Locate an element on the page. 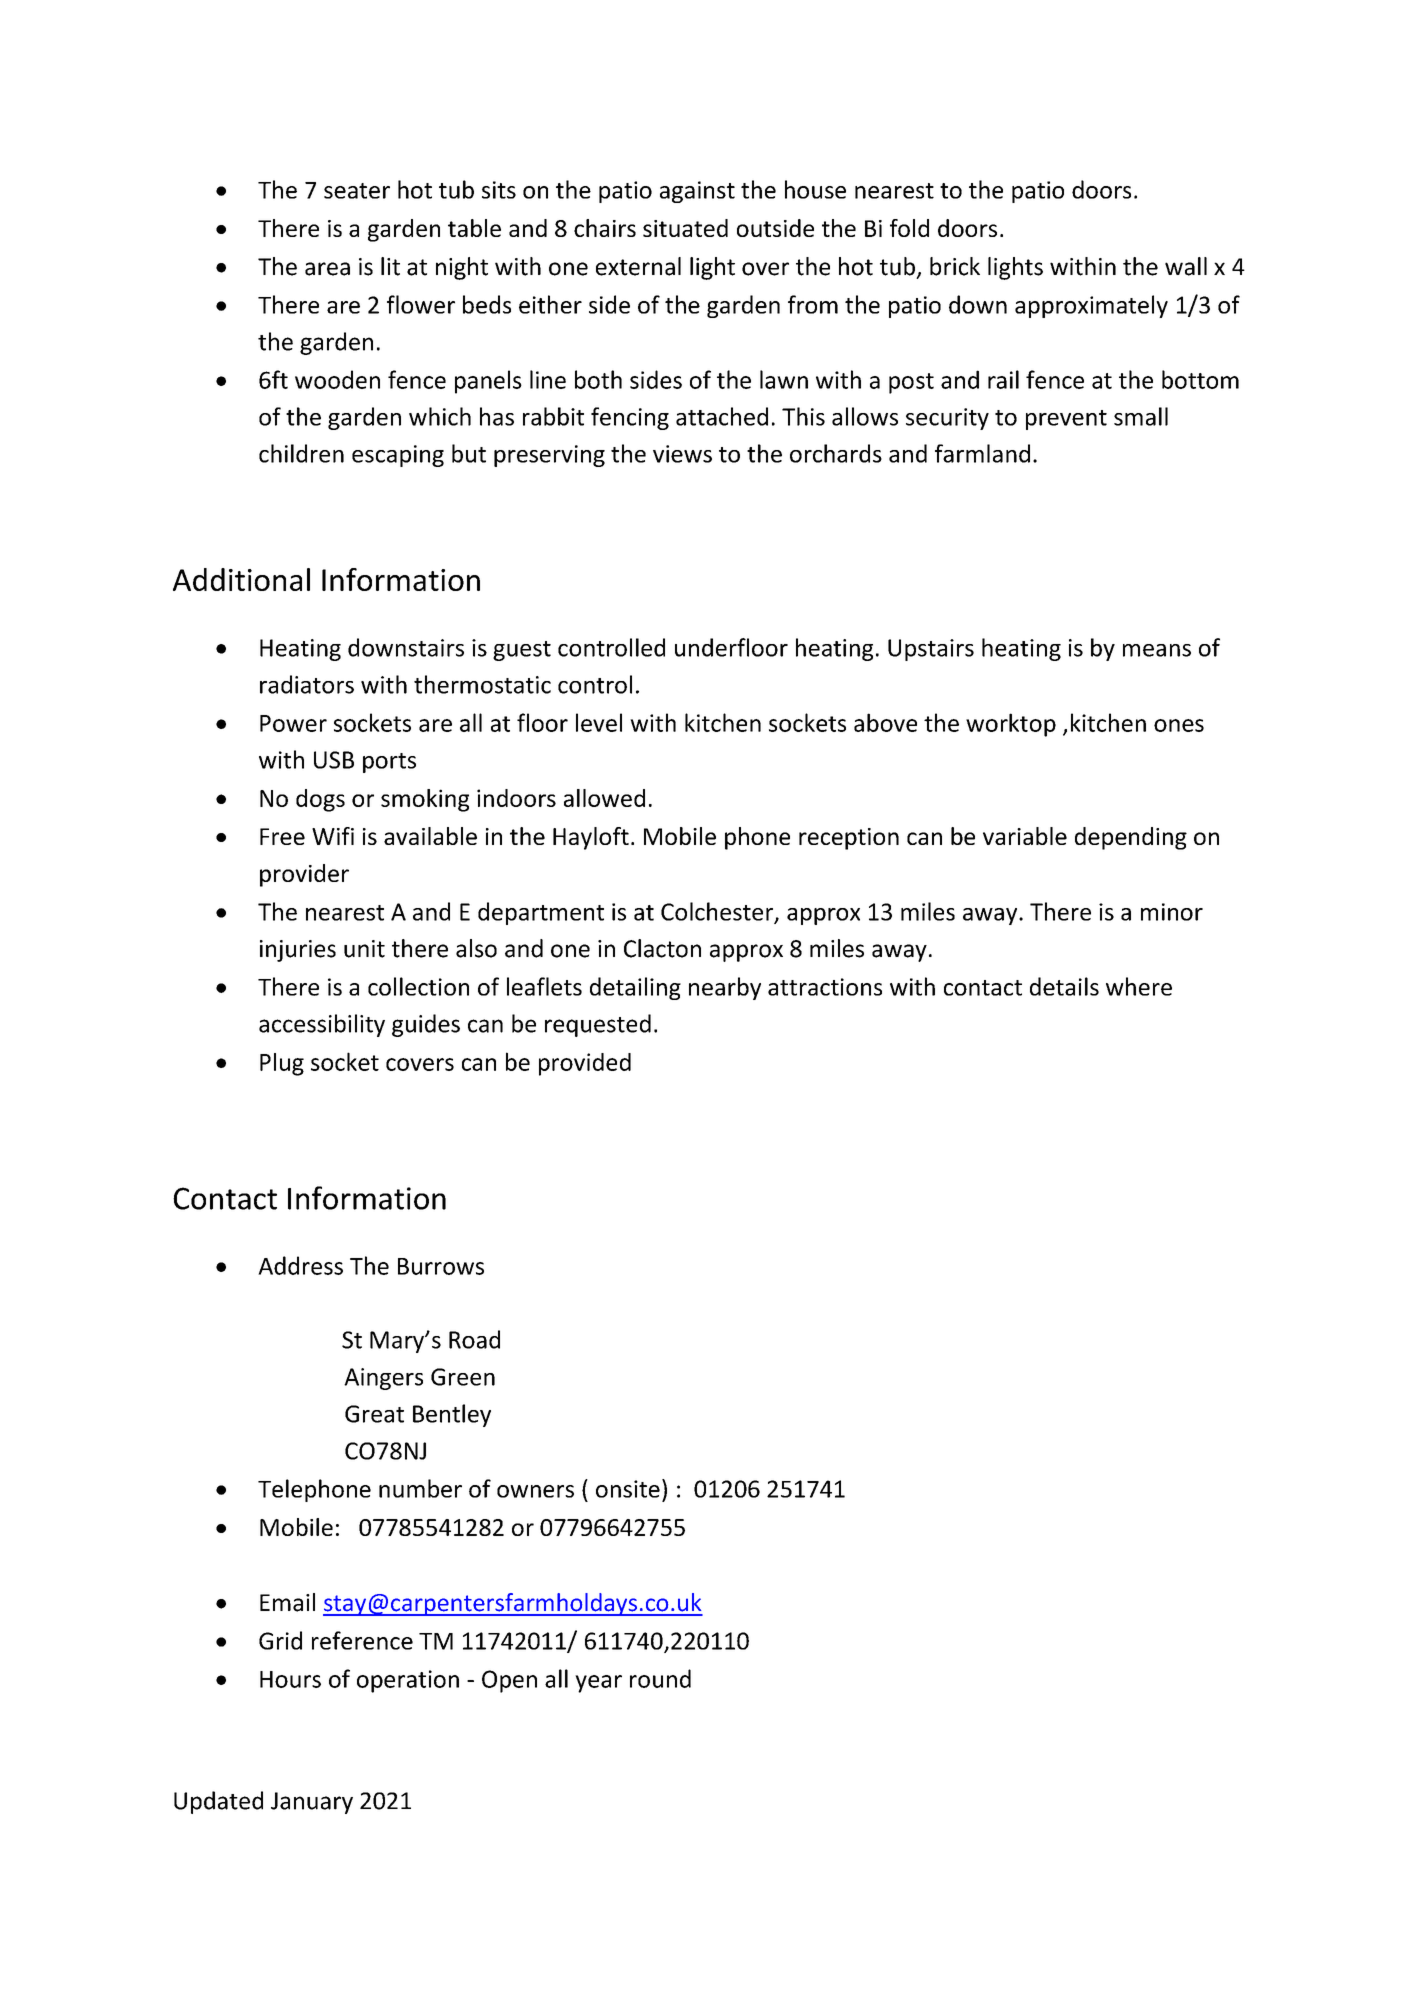 The image size is (1423, 2012). details is located at coordinates (1064, 986).
